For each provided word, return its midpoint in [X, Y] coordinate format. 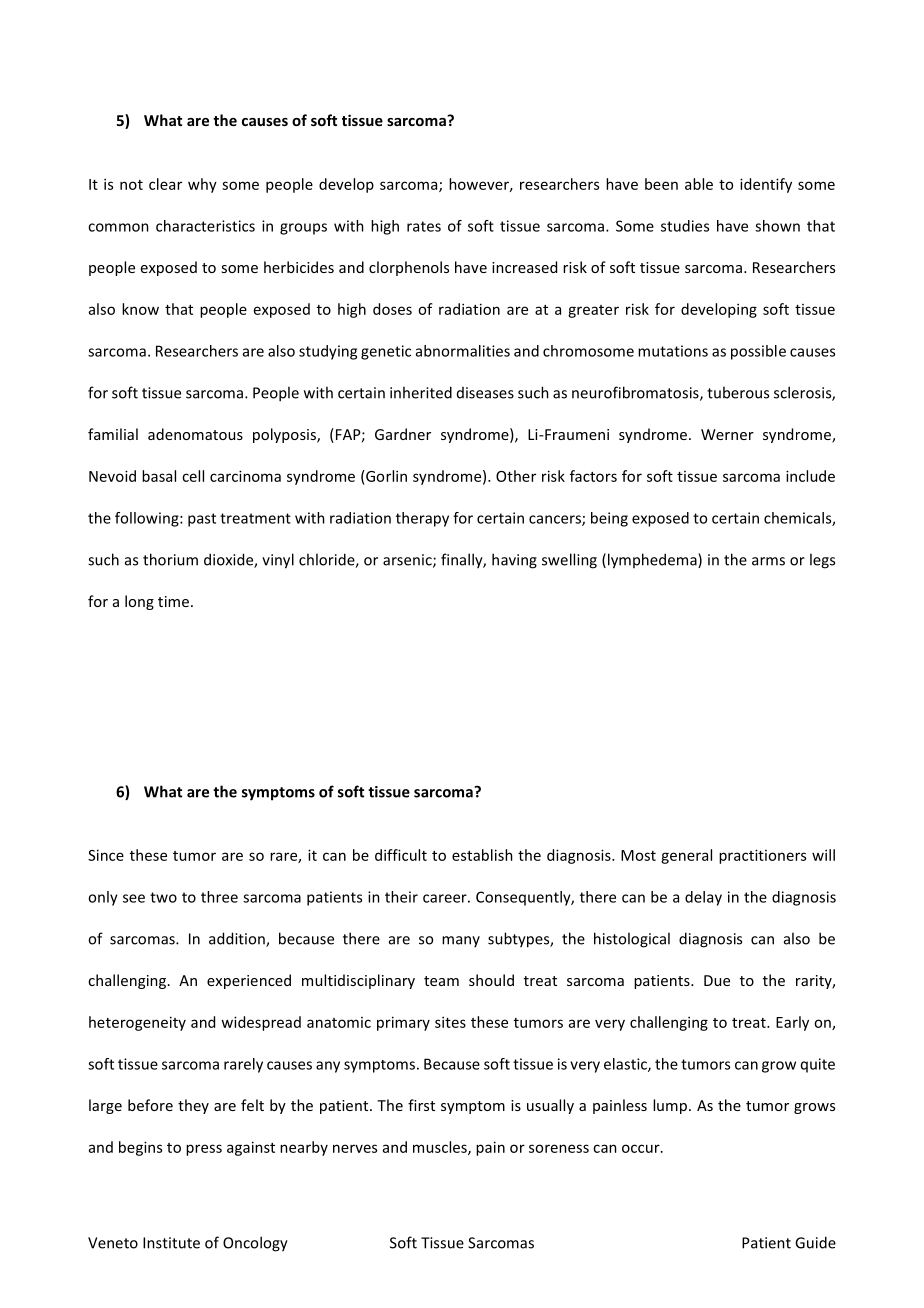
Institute [171, 1243]
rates [424, 226]
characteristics [205, 226]
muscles [441, 1148]
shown [777, 226]
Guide [815, 1242]
